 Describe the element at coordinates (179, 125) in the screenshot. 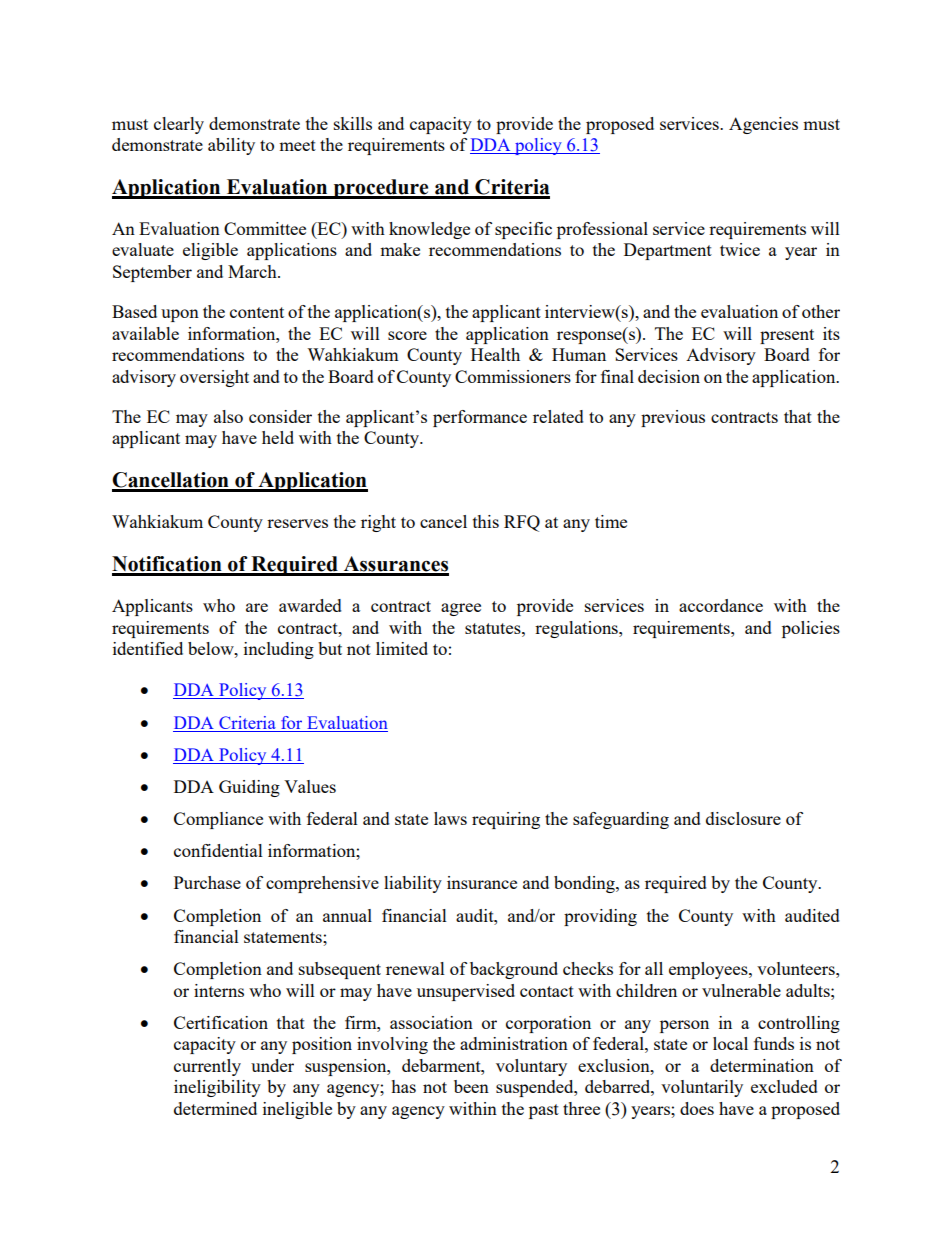

I see `clearly` at that location.
